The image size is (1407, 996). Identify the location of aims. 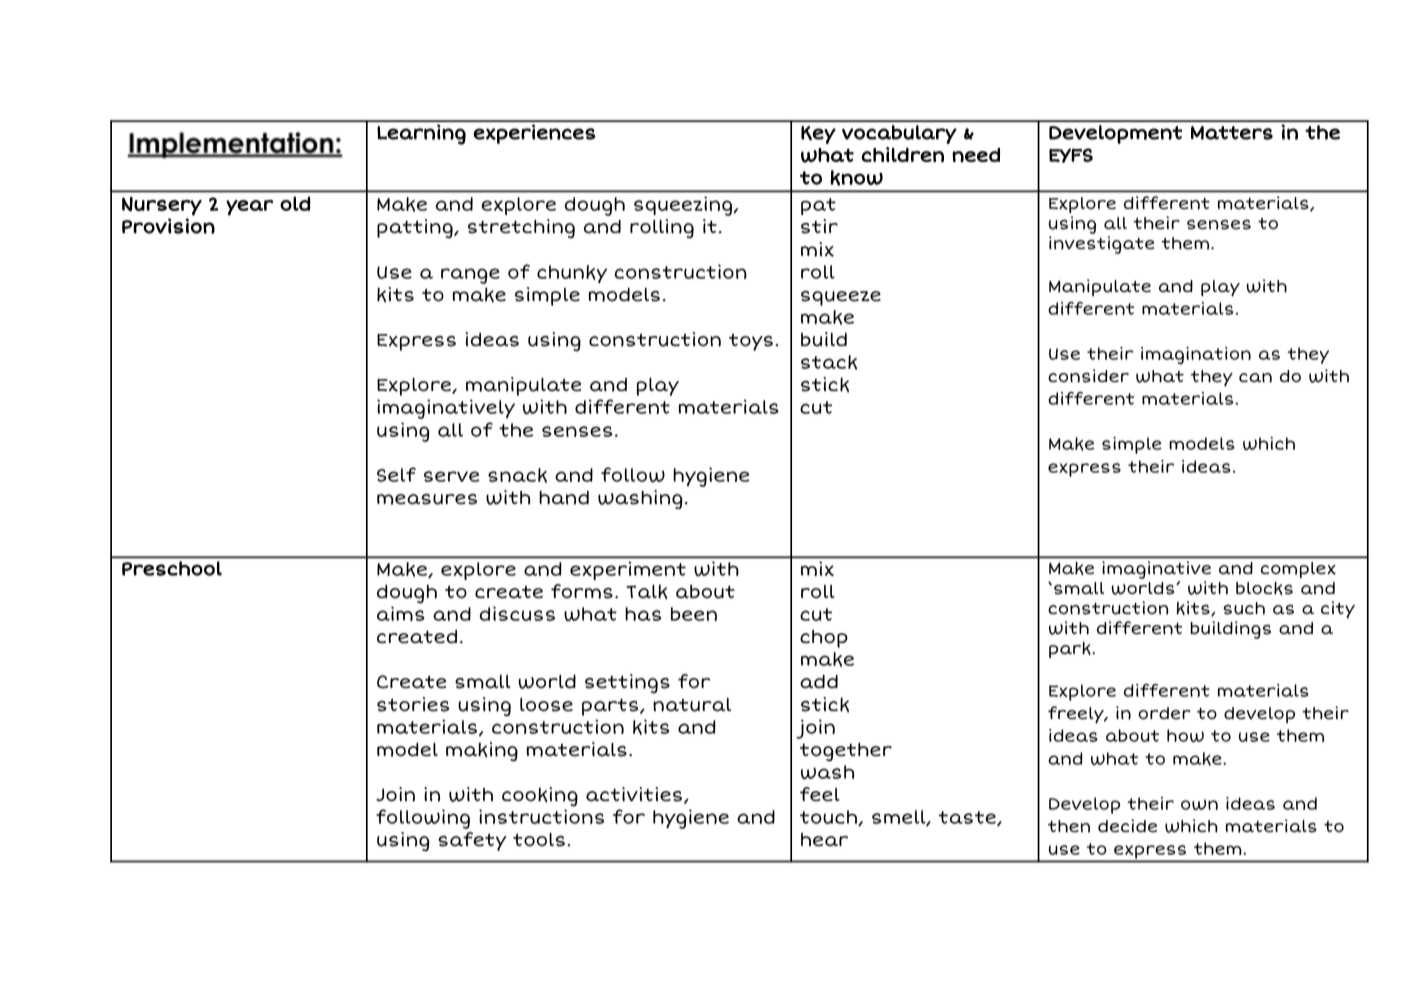
(401, 613).
